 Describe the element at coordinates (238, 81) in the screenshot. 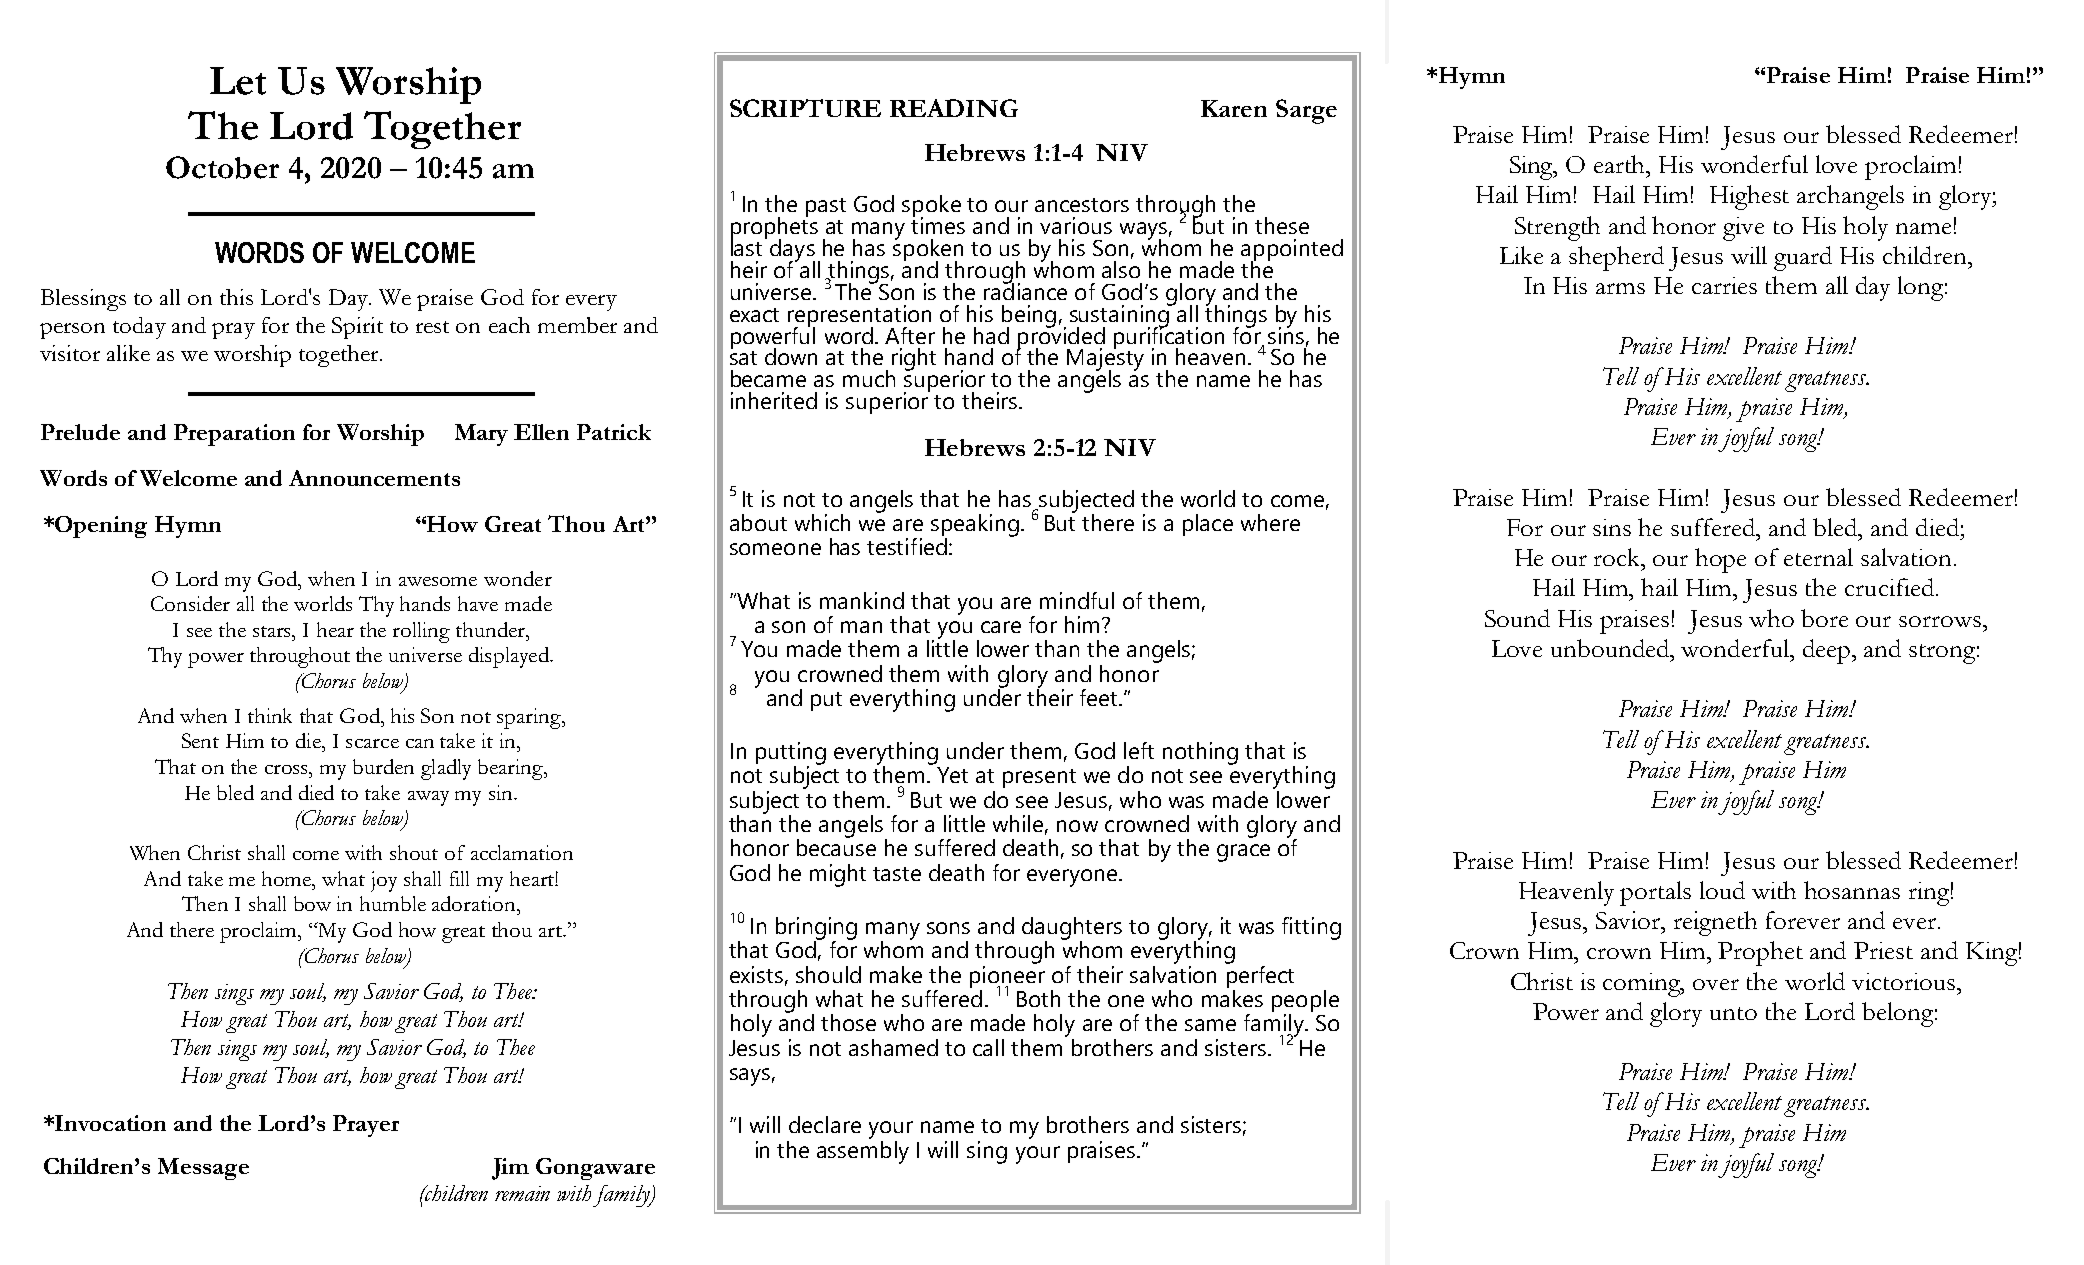

I see `Let` at that location.
